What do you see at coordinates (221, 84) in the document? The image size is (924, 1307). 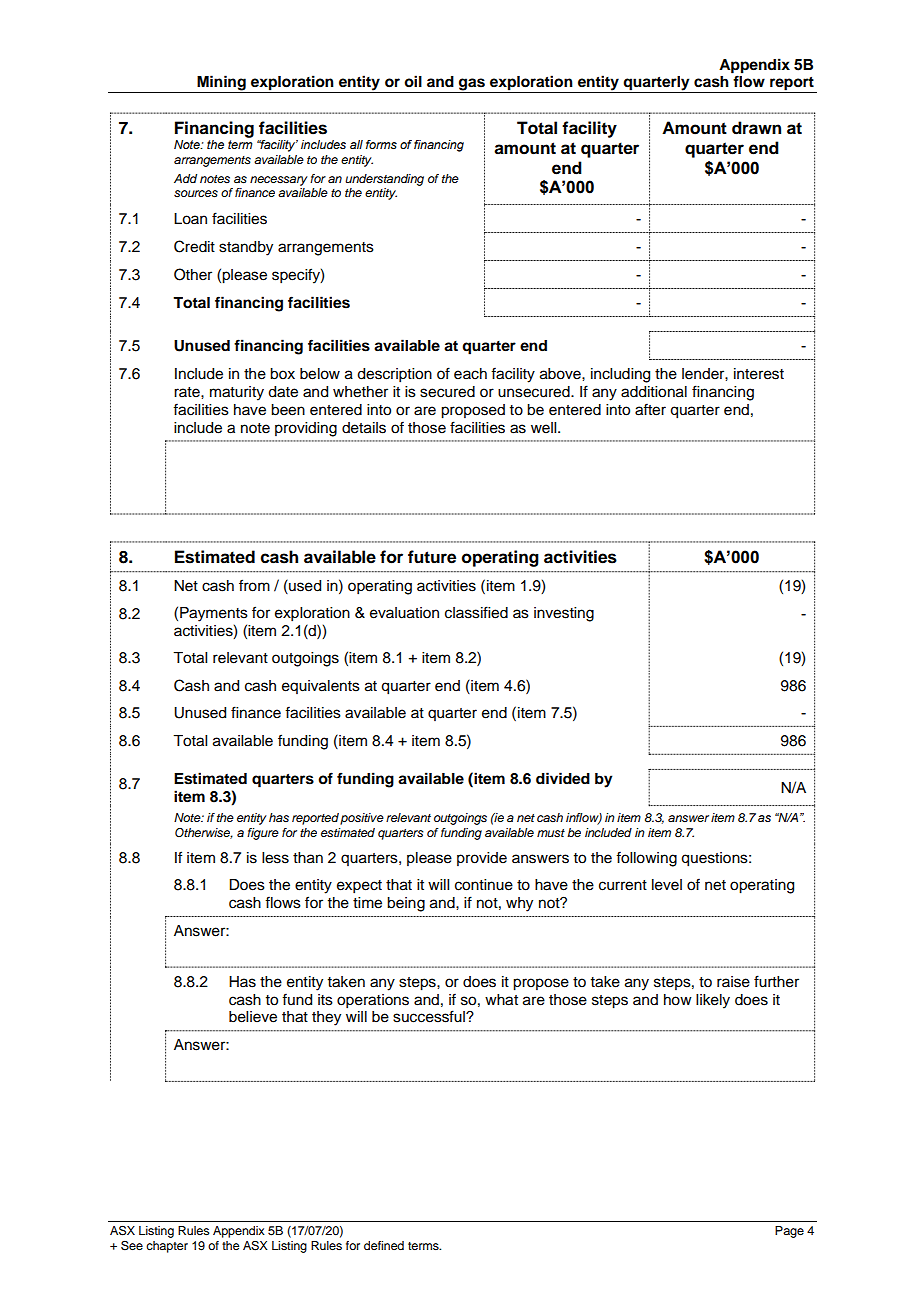 I see `Mining` at bounding box center [221, 84].
